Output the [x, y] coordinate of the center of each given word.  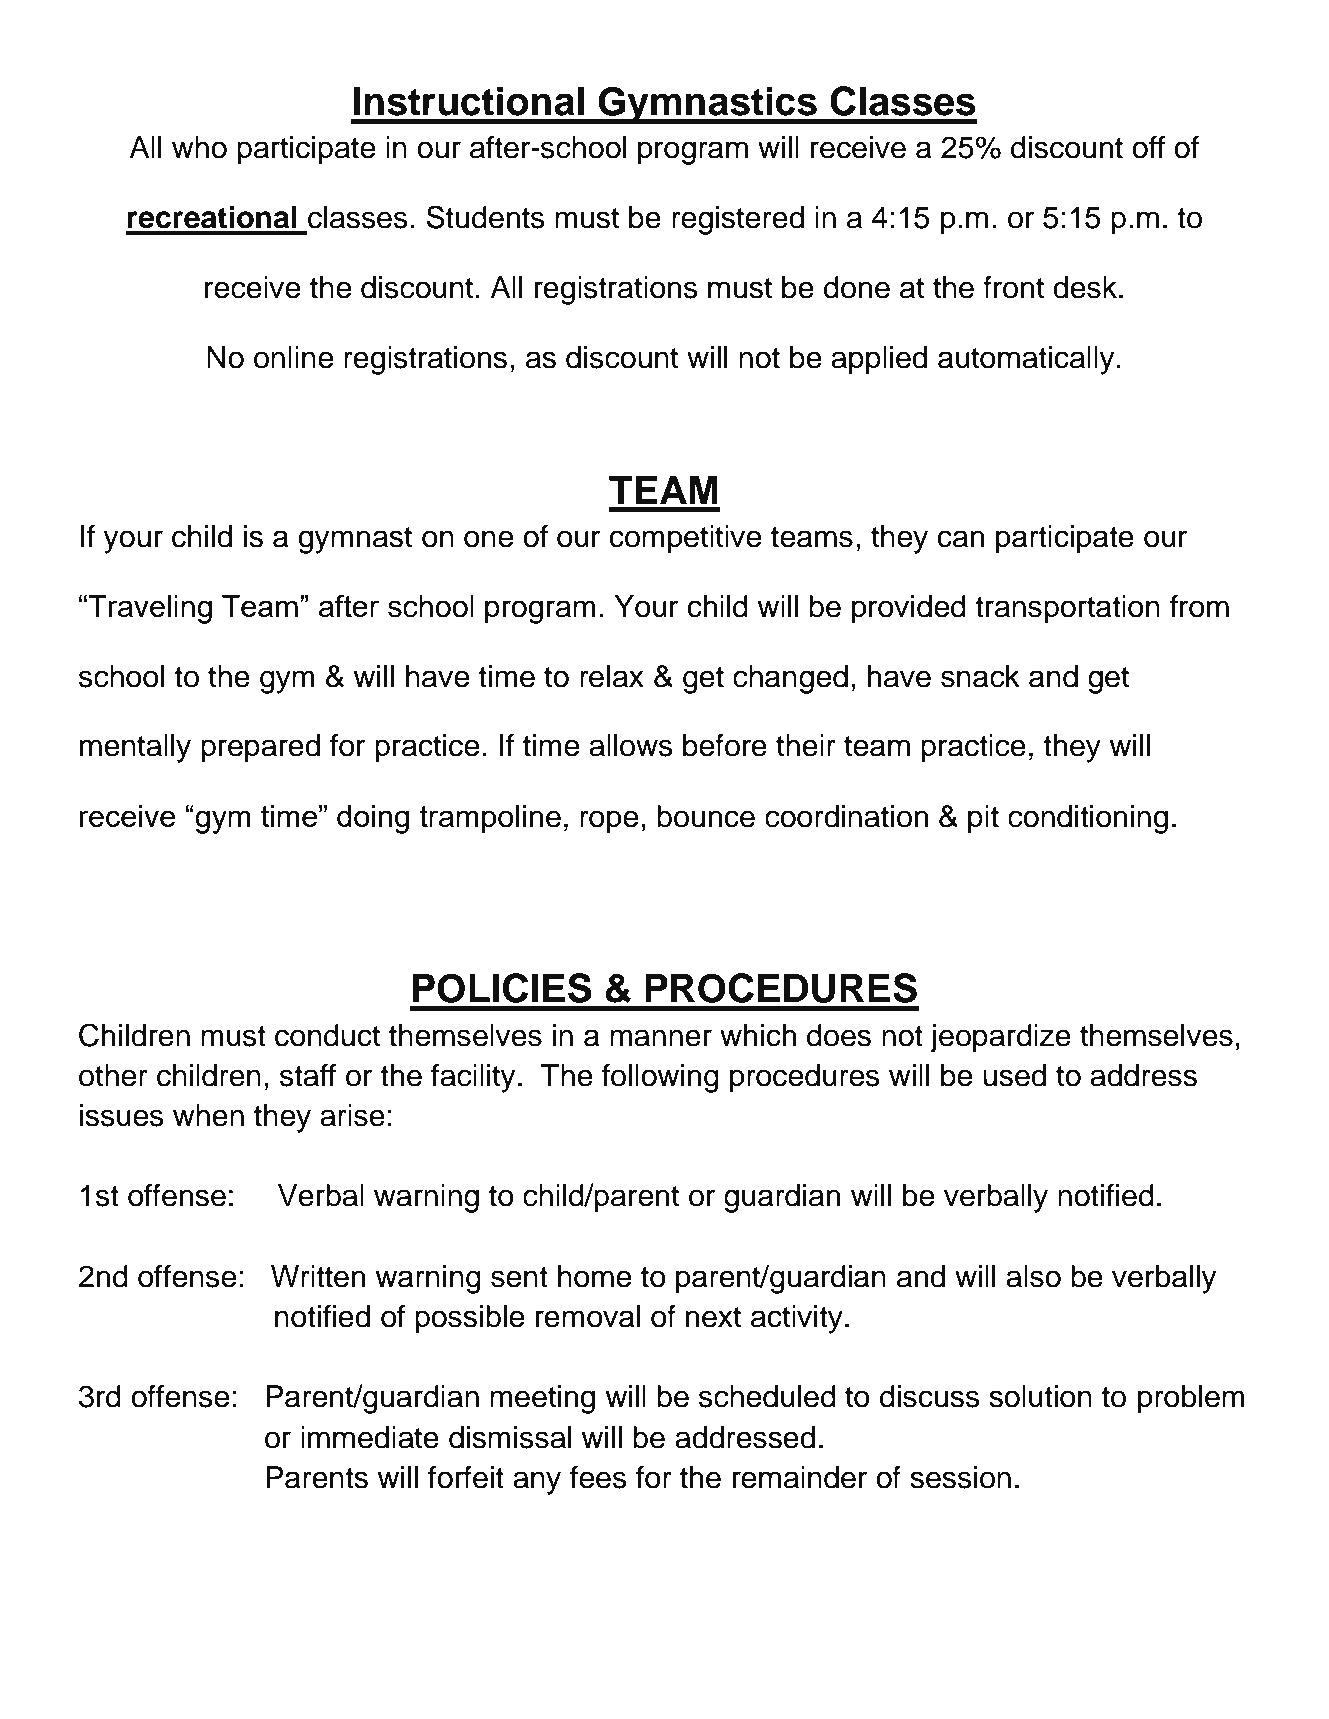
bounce [706, 816]
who [199, 147]
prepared [260, 748]
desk [1086, 287]
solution [1040, 1396]
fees [598, 1477]
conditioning [1088, 819]
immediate [370, 1437]
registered [738, 220]
